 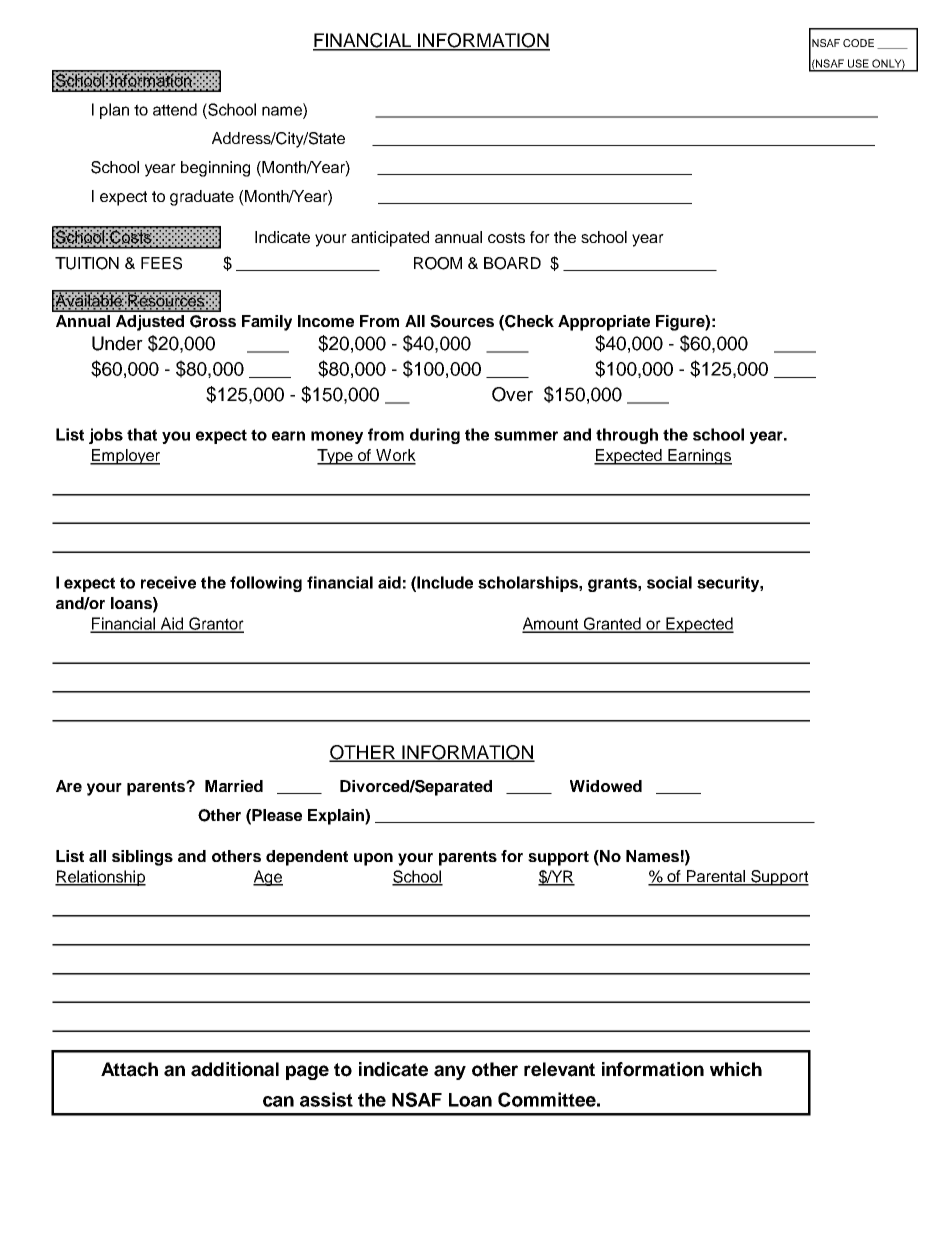 What do you see at coordinates (716, 877) in the document?
I see `Parental` at bounding box center [716, 877].
